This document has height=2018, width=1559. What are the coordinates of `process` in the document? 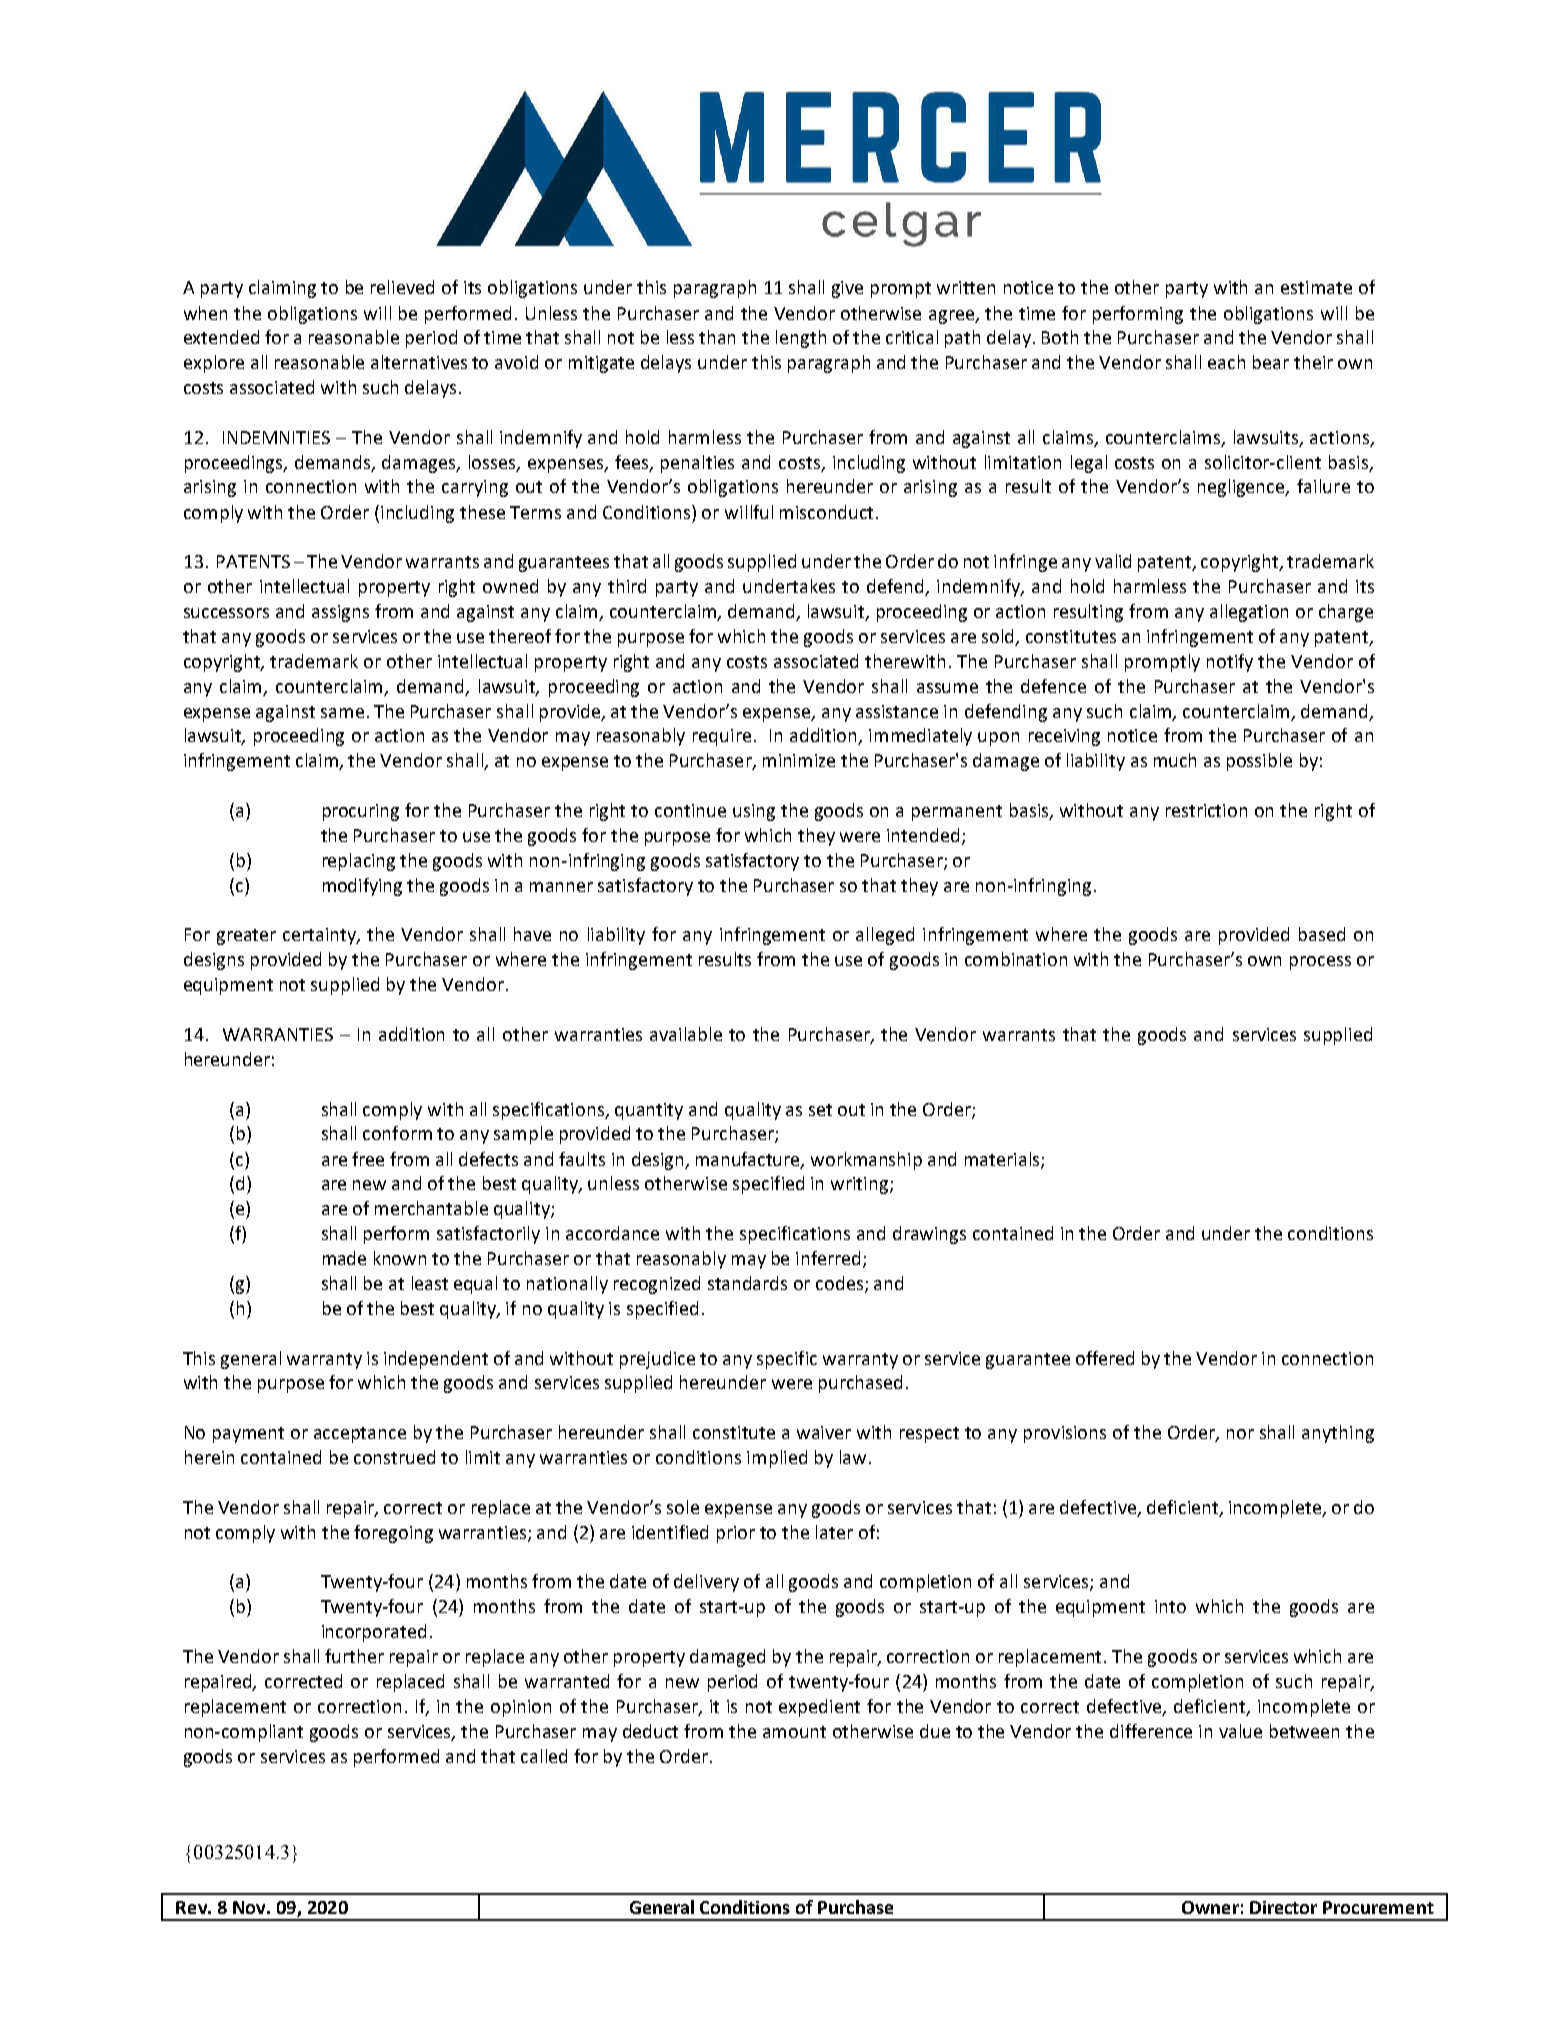 It's located at (1320, 963).
